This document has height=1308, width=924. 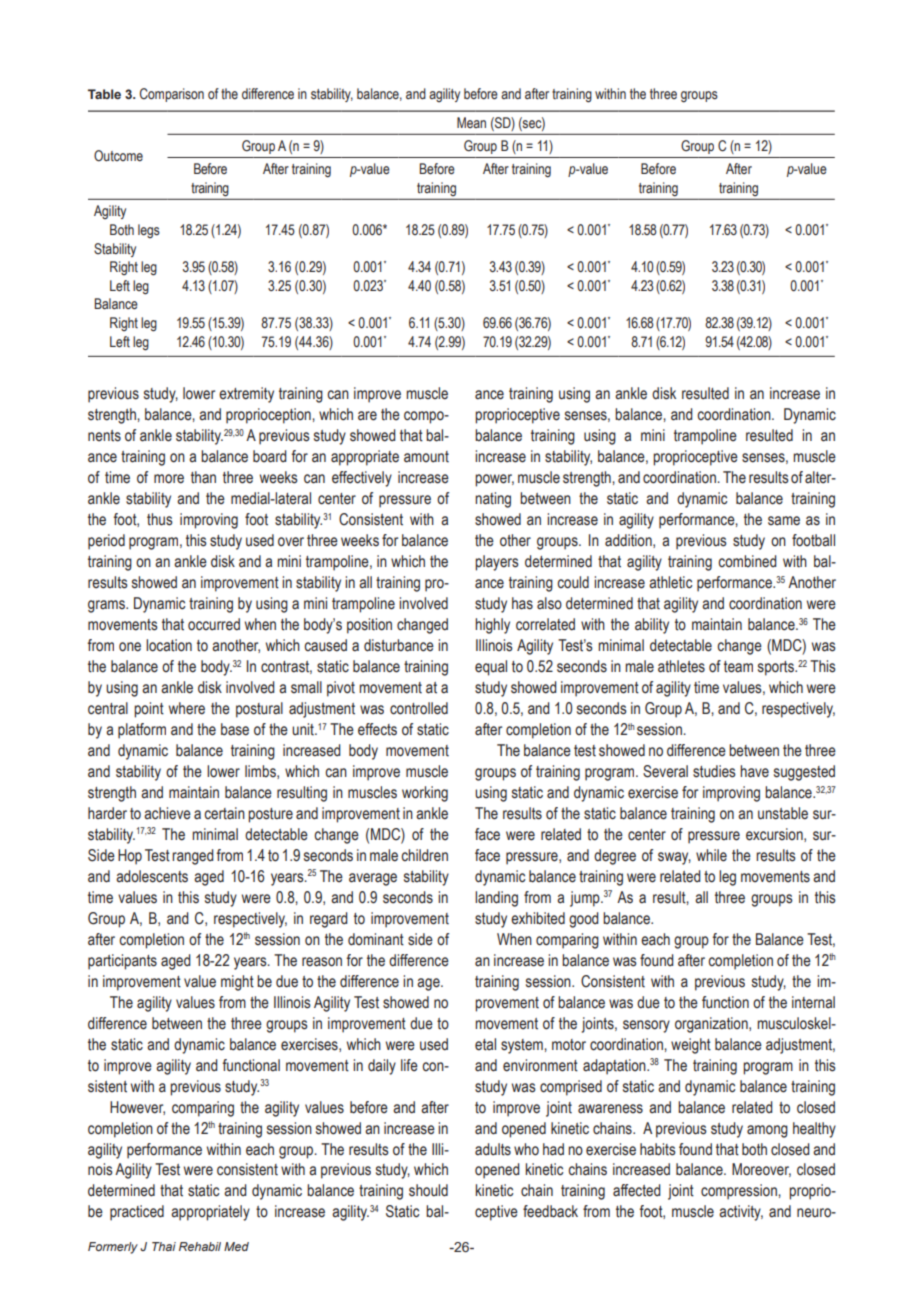 I want to click on location, so click(x=169, y=645).
